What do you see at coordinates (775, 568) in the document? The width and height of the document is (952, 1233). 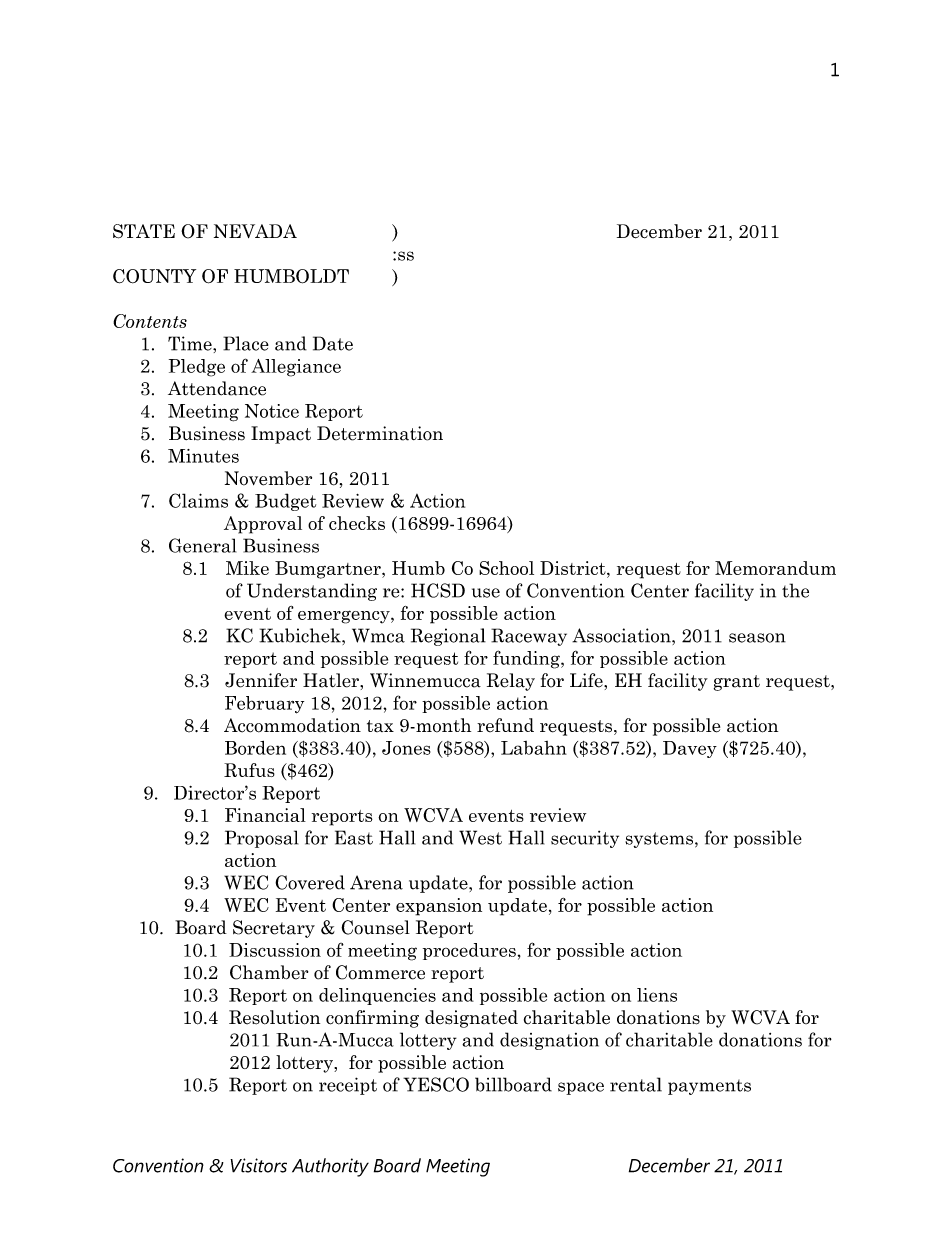 I see `Memorandum` at bounding box center [775, 568].
